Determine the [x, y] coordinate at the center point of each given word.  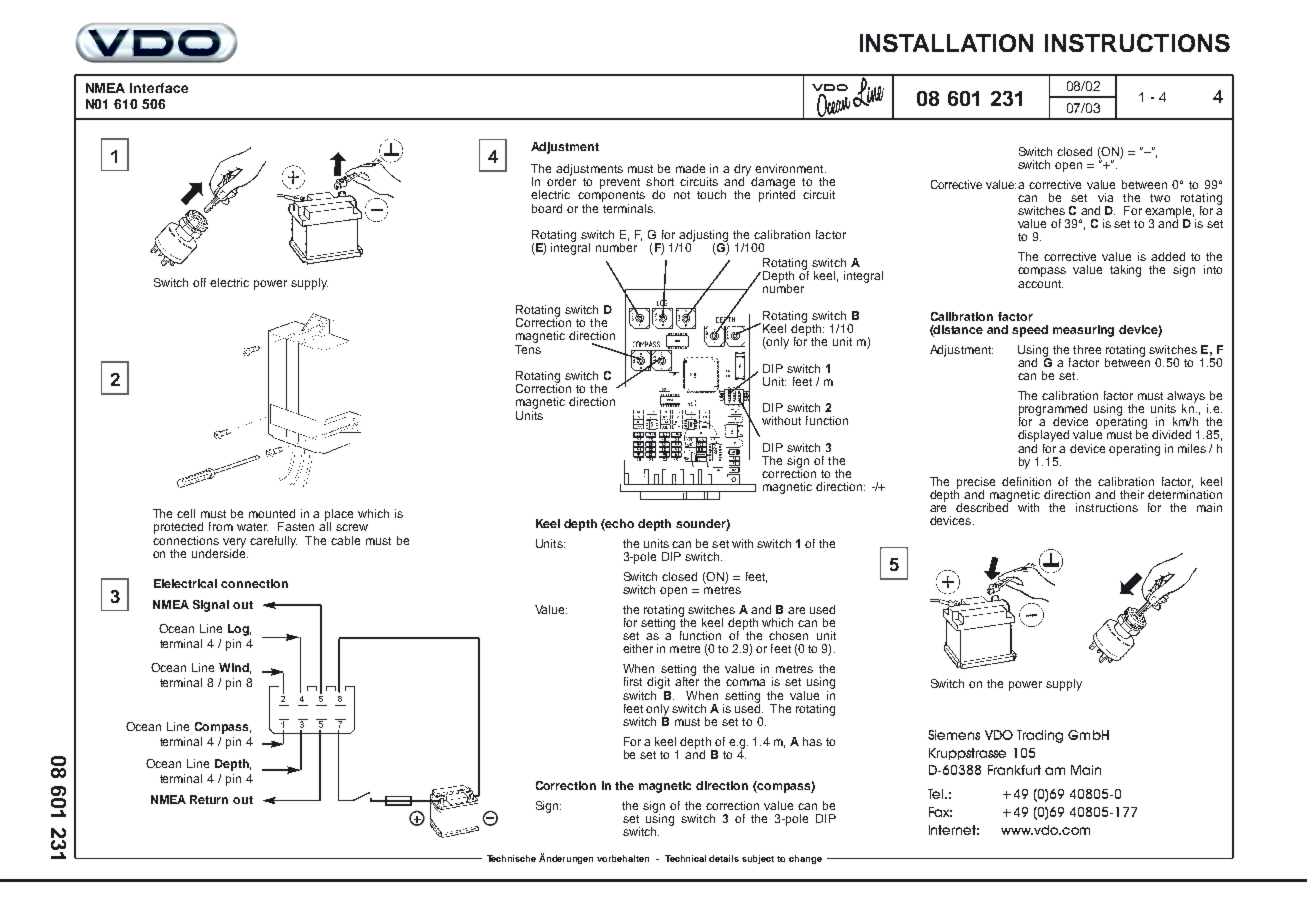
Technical [685, 858]
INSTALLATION [946, 43]
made [690, 168]
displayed [1043, 437]
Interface [159, 88]
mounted [272, 513]
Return [209, 799]
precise [976, 484]
